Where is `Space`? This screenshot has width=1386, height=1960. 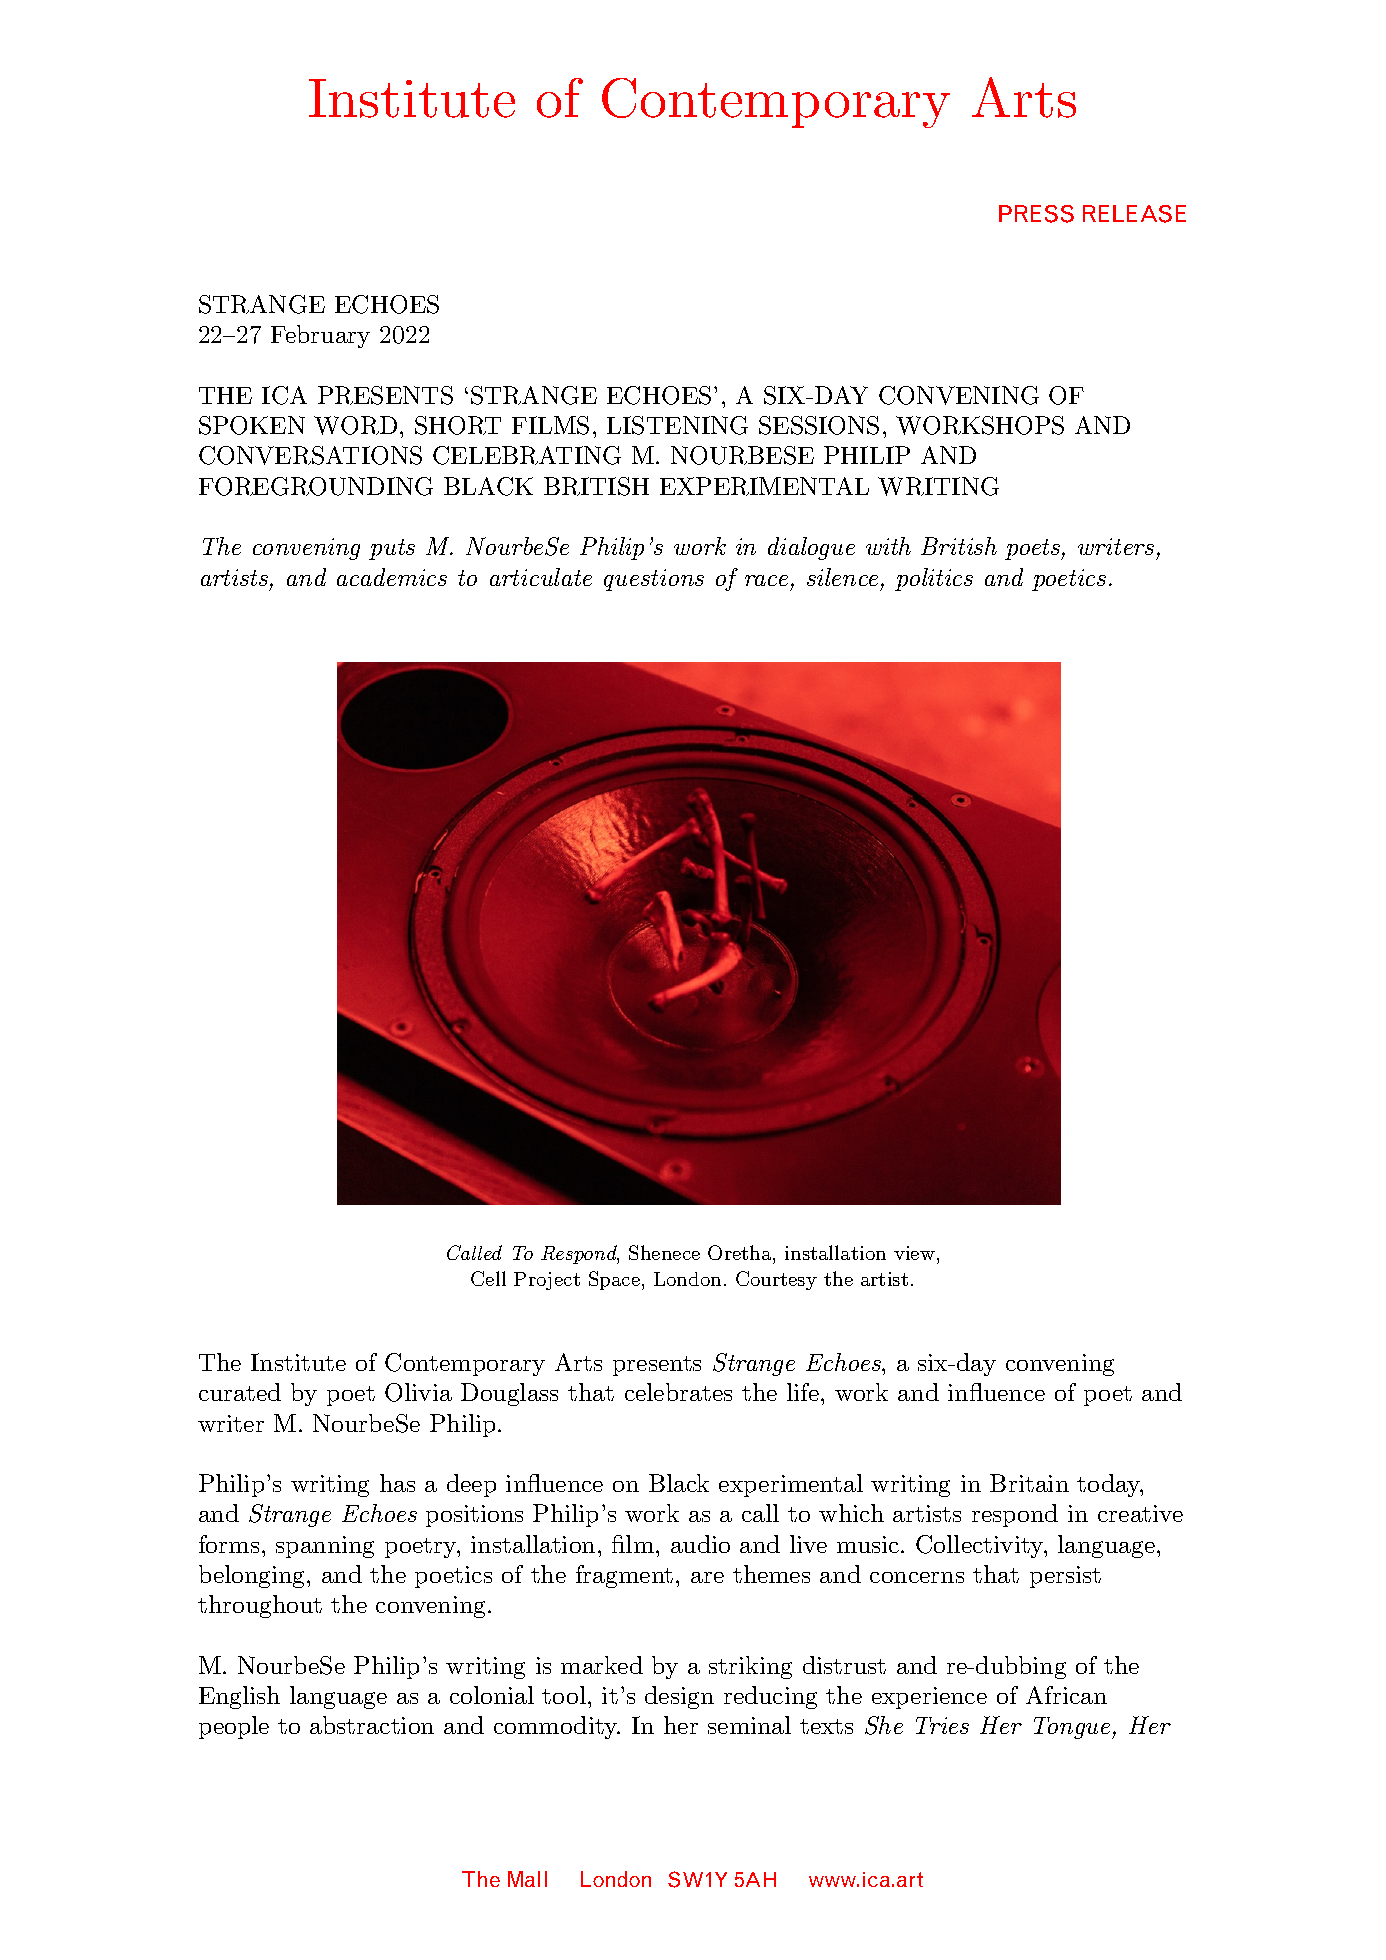
Space is located at coordinates (614, 1280).
